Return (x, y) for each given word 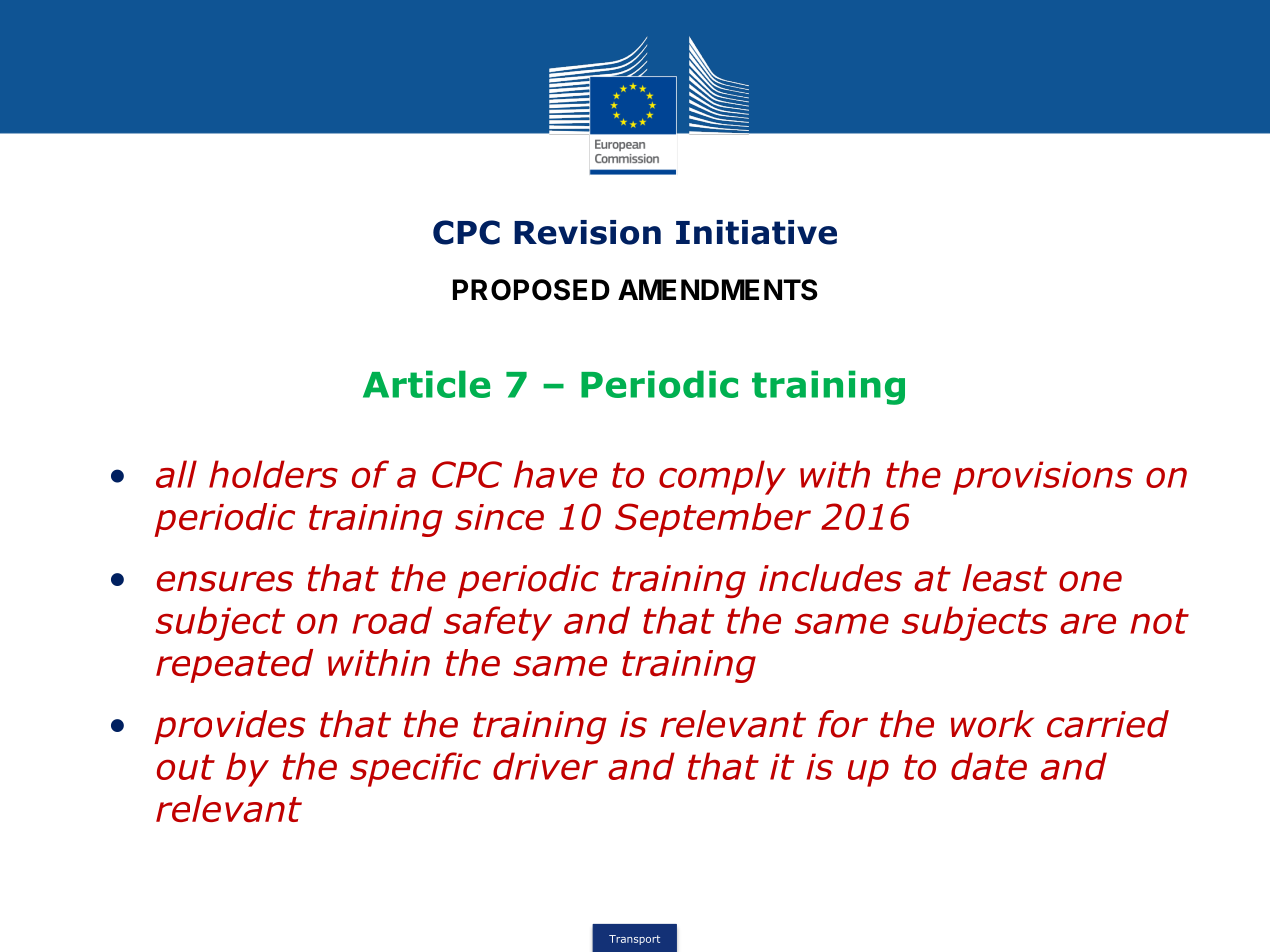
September (713, 520)
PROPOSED (531, 290)
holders (273, 474)
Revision (587, 232)
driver (545, 766)
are (1088, 623)
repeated (234, 666)
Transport (634, 940)
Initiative (756, 232)
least (1004, 578)
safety (498, 623)
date (989, 766)
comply (722, 477)
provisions (1043, 478)
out (186, 767)
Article (426, 384)
